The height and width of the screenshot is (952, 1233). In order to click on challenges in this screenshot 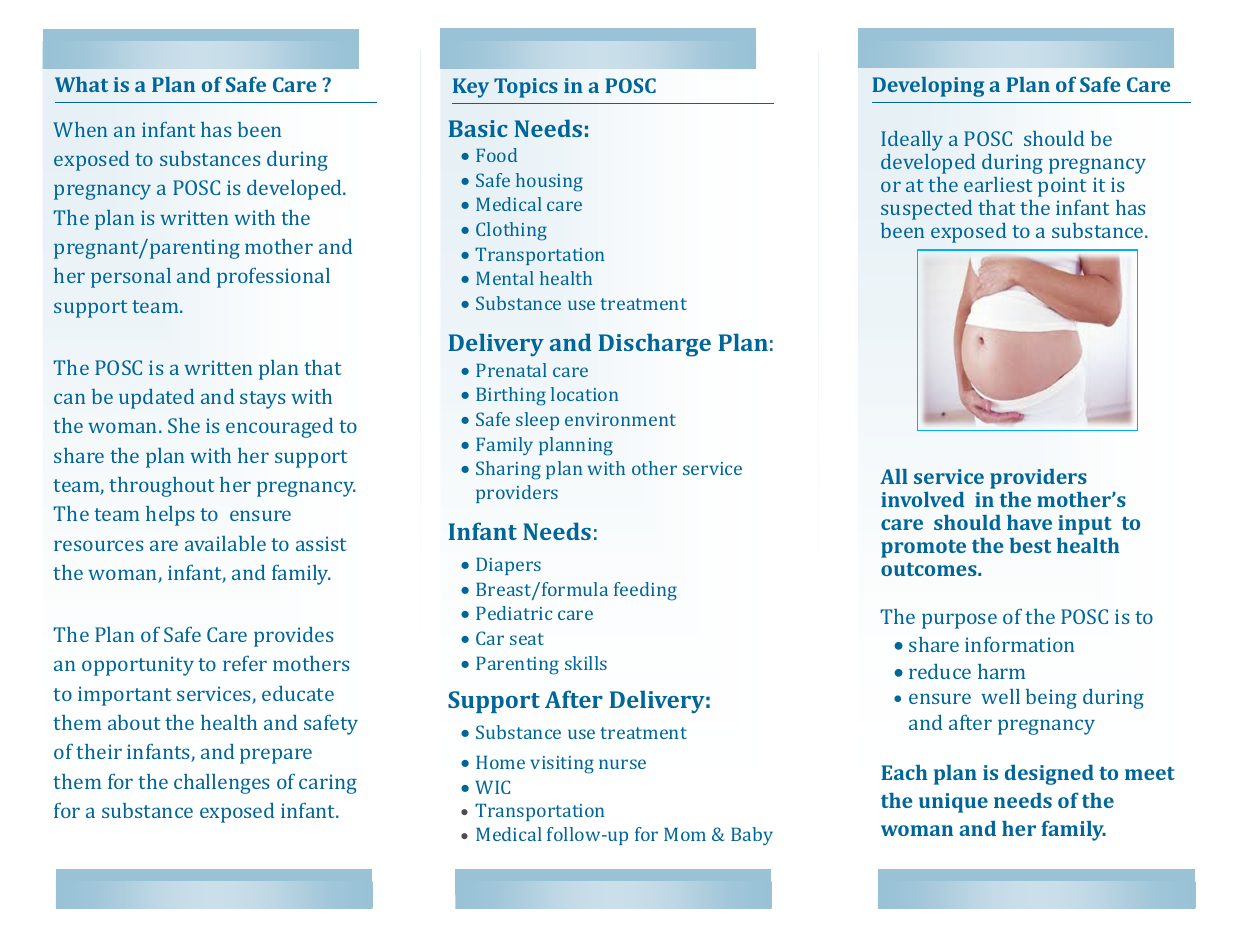, I will do `click(221, 784)`.
